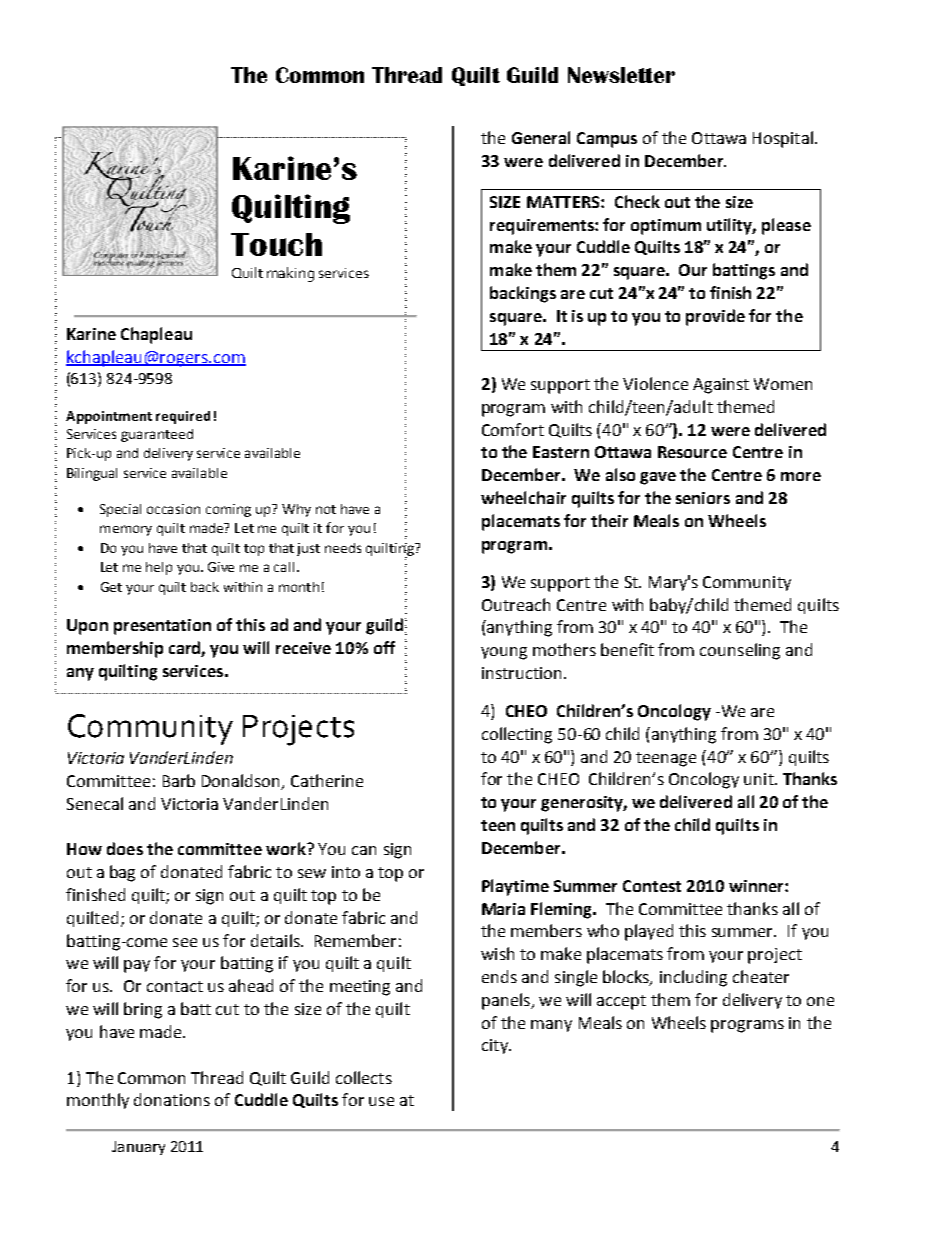 The width and height of the screenshot is (952, 1233). Describe the element at coordinates (172, 1099) in the screenshot. I see `donations` at that location.
